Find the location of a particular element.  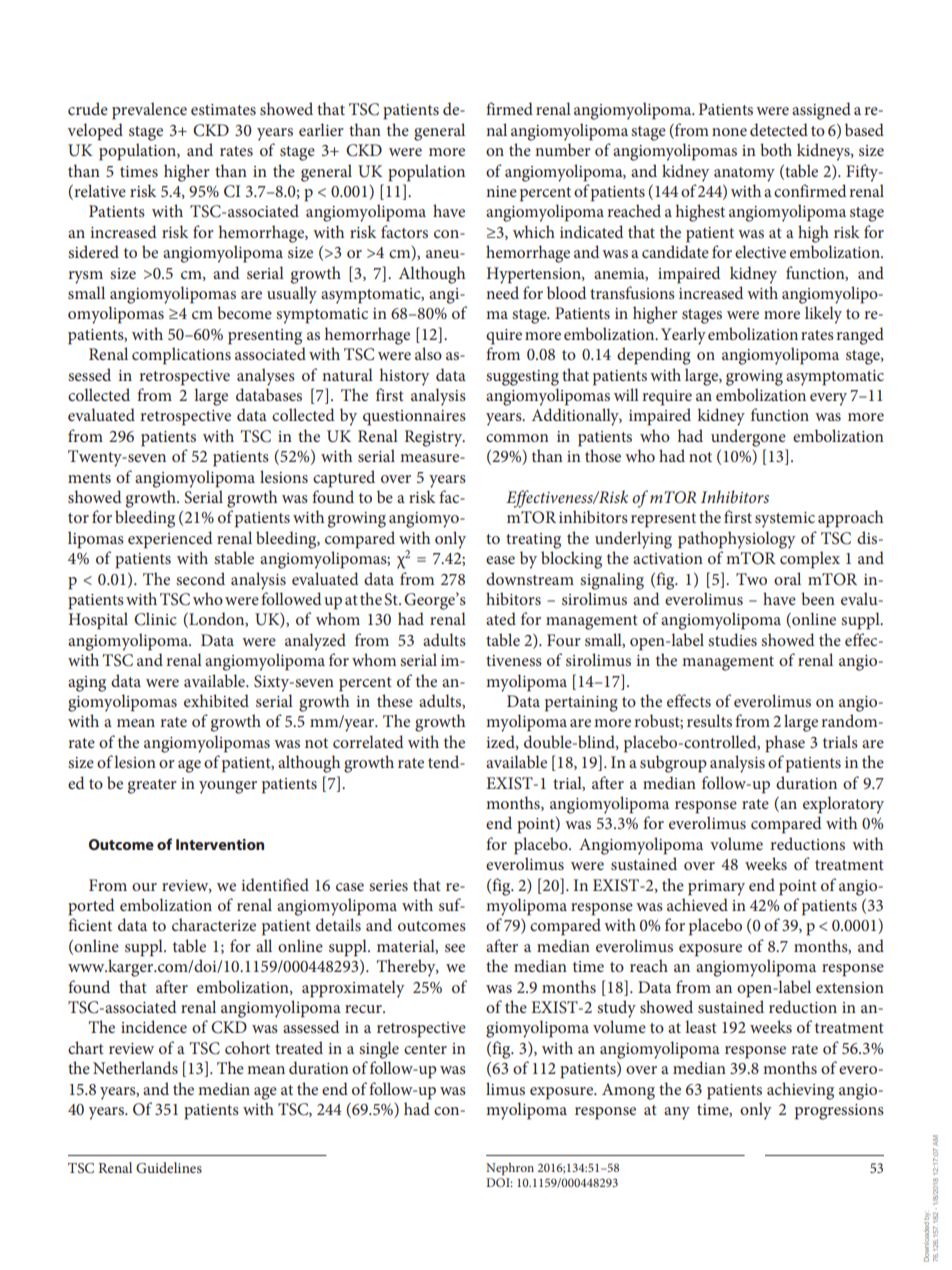

complications is located at coordinates (181, 356).
